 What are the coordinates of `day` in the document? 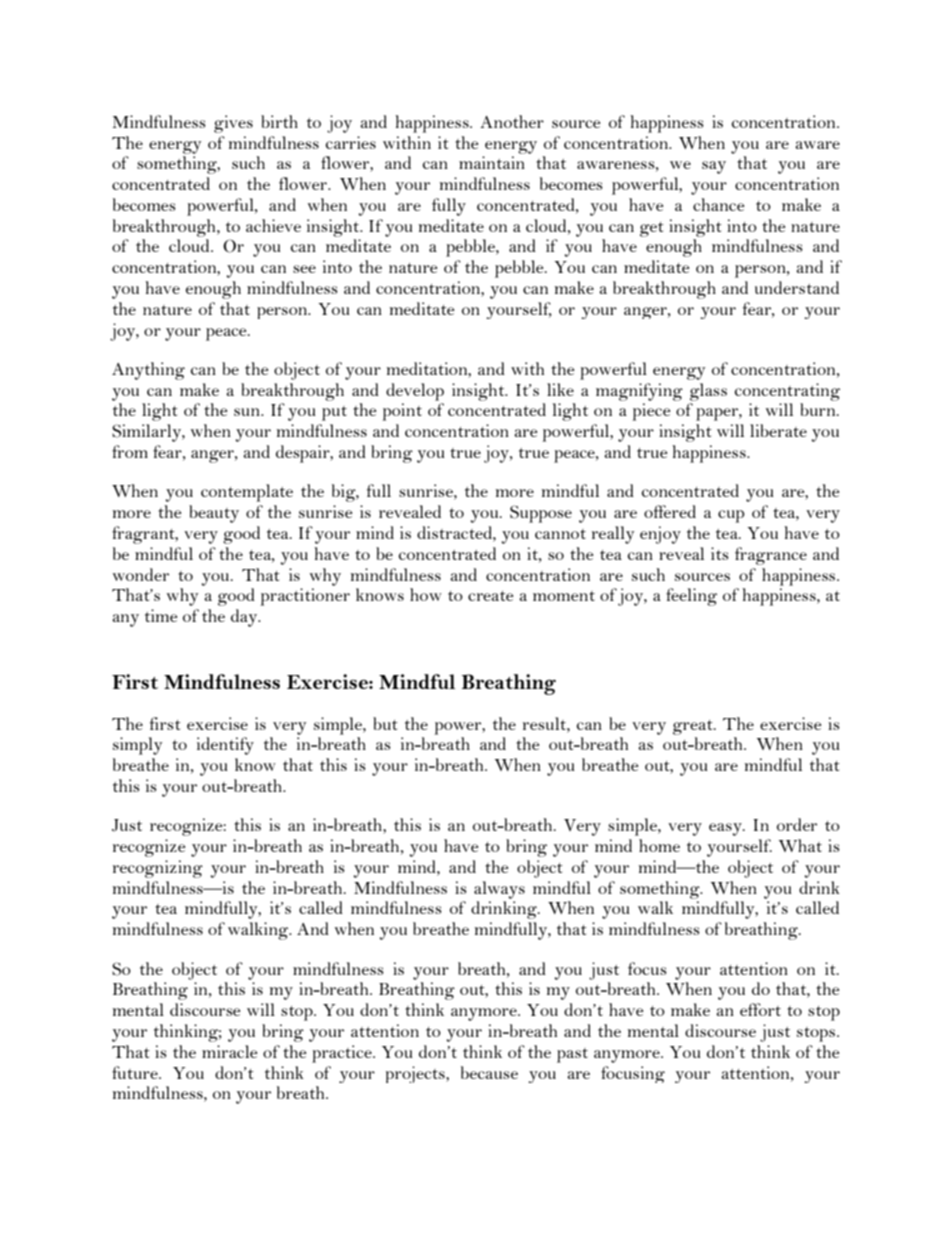 It's located at (245, 618).
